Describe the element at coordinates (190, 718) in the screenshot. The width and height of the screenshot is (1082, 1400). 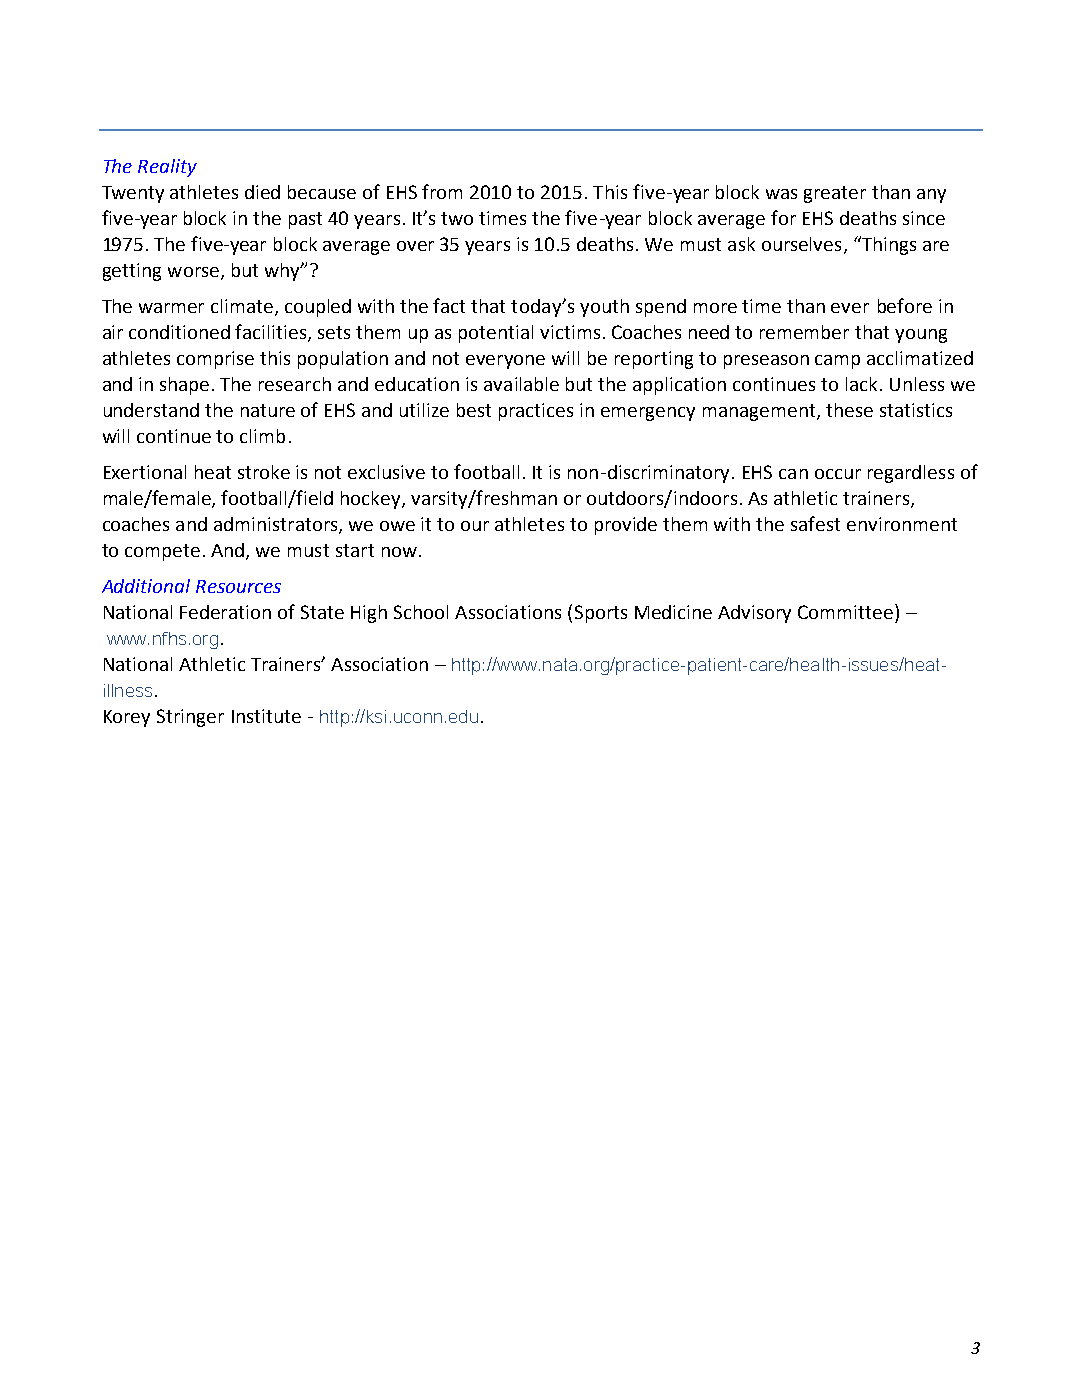
I see `Stringer` at that location.
